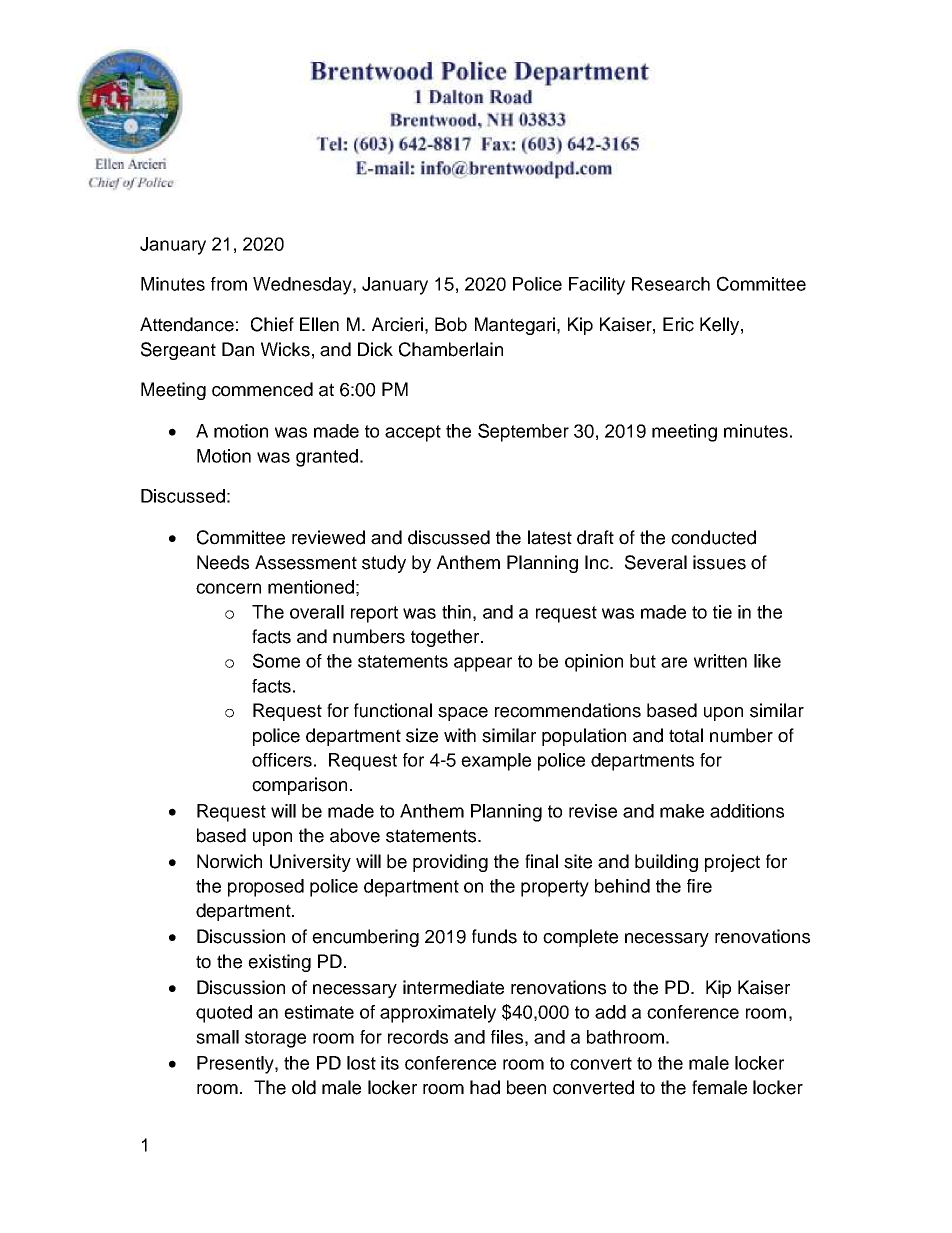 Image resolution: width=952 pixels, height=1233 pixels. Describe the element at coordinates (494, 936) in the page. I see `funds` at that location.
